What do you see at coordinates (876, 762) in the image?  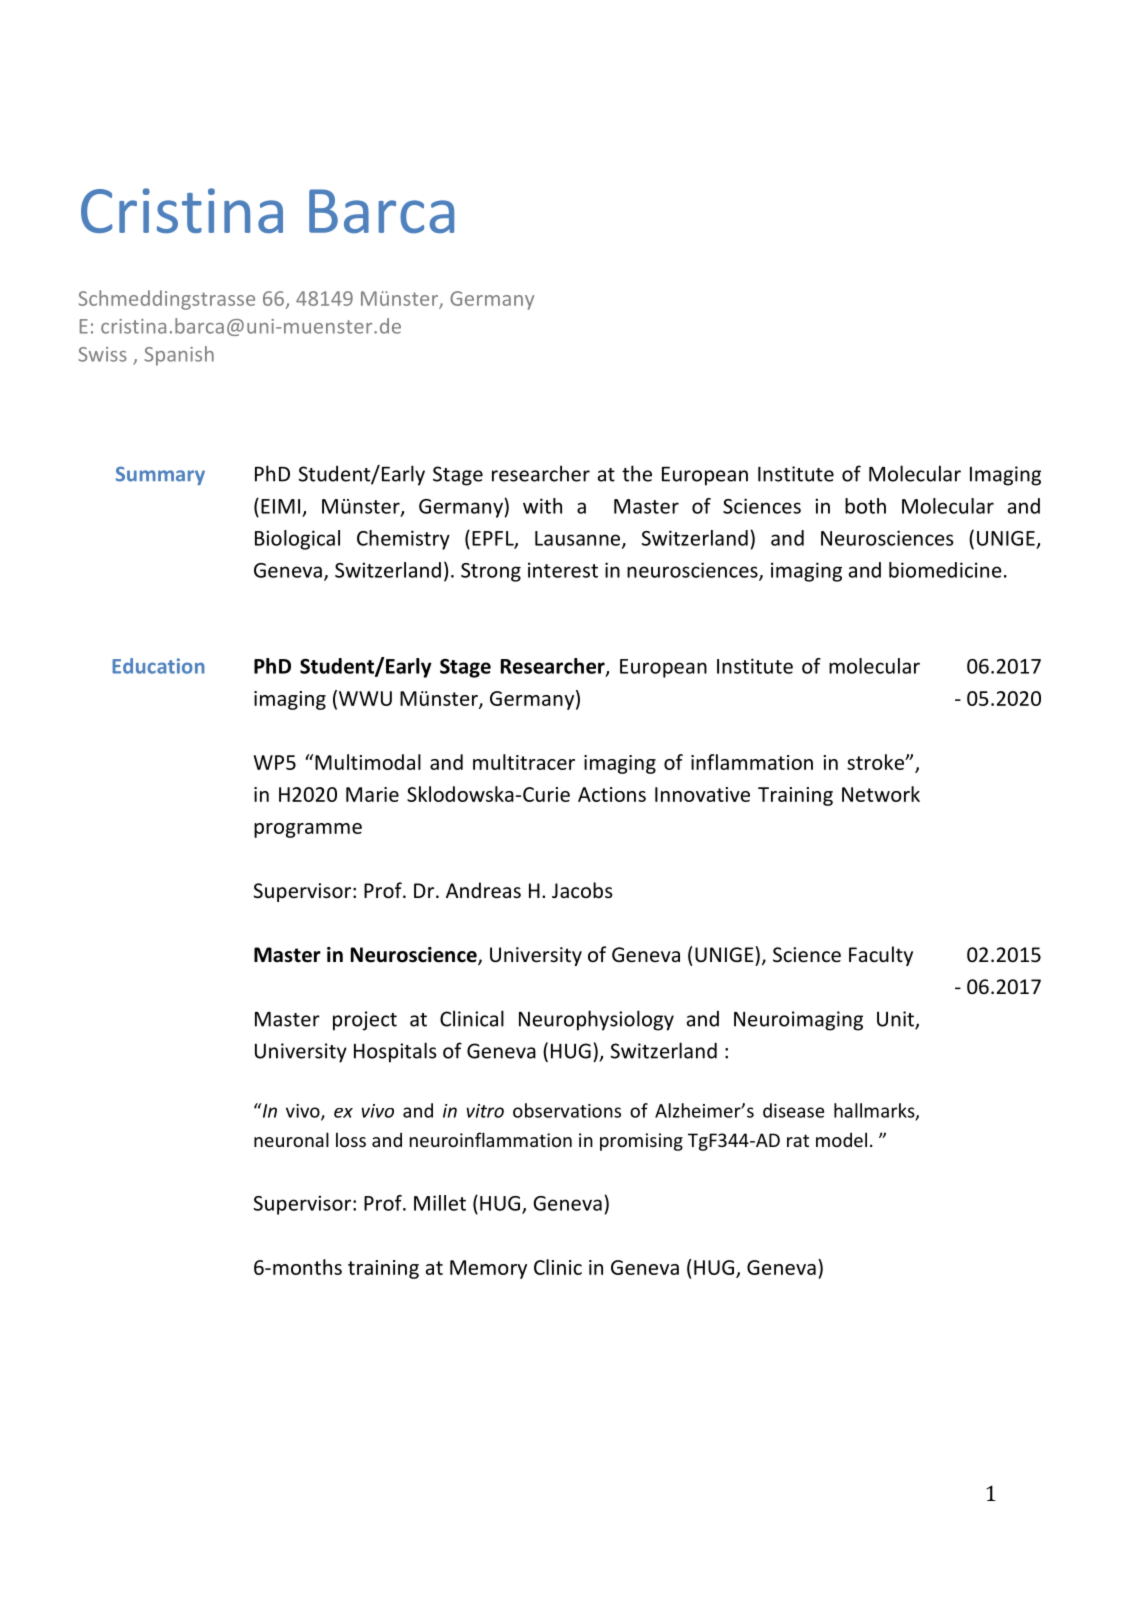 I see `stroke` at bounding box center [876, 762].
